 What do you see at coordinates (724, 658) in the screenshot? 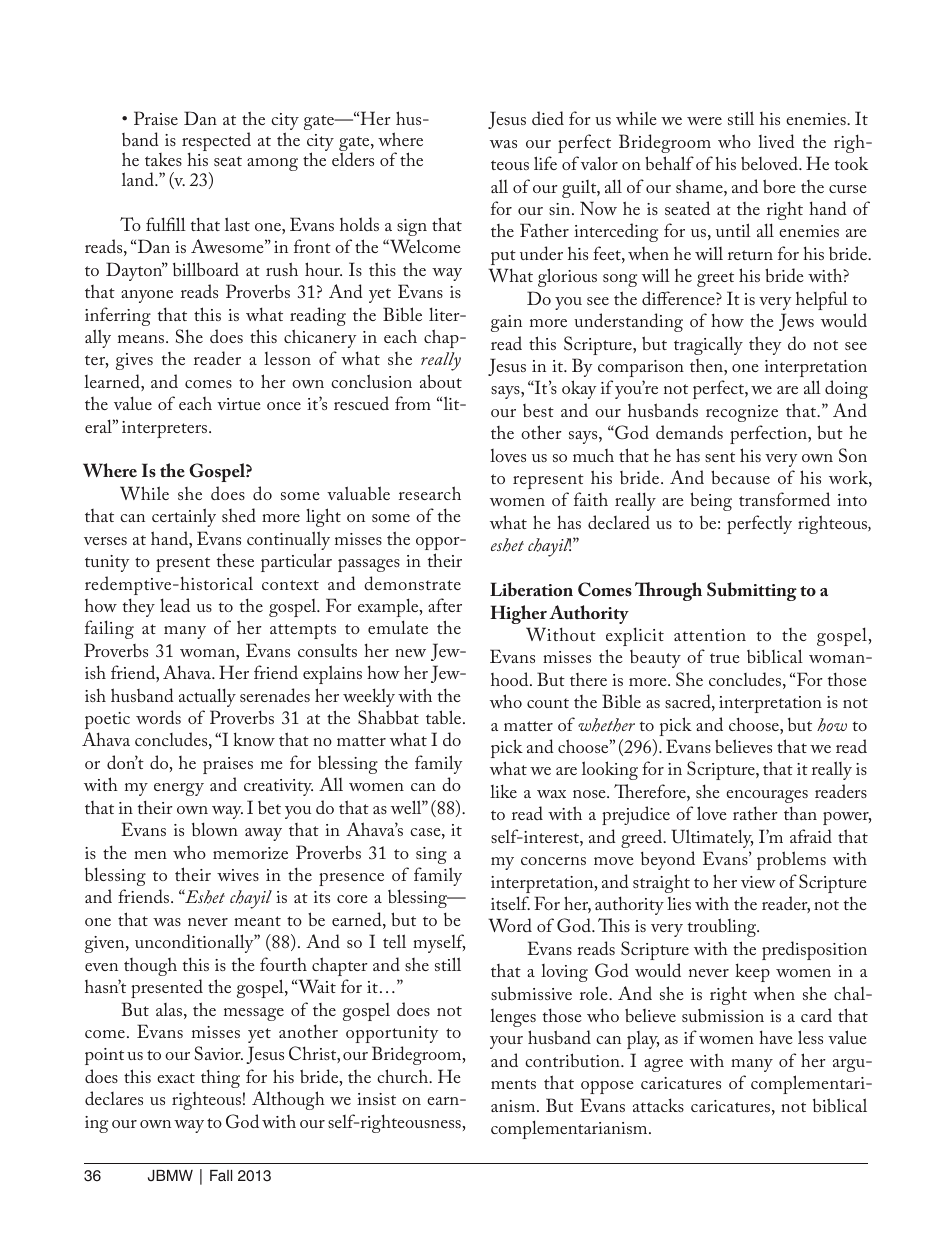
I see `true` at bounding box center [724, 658].
